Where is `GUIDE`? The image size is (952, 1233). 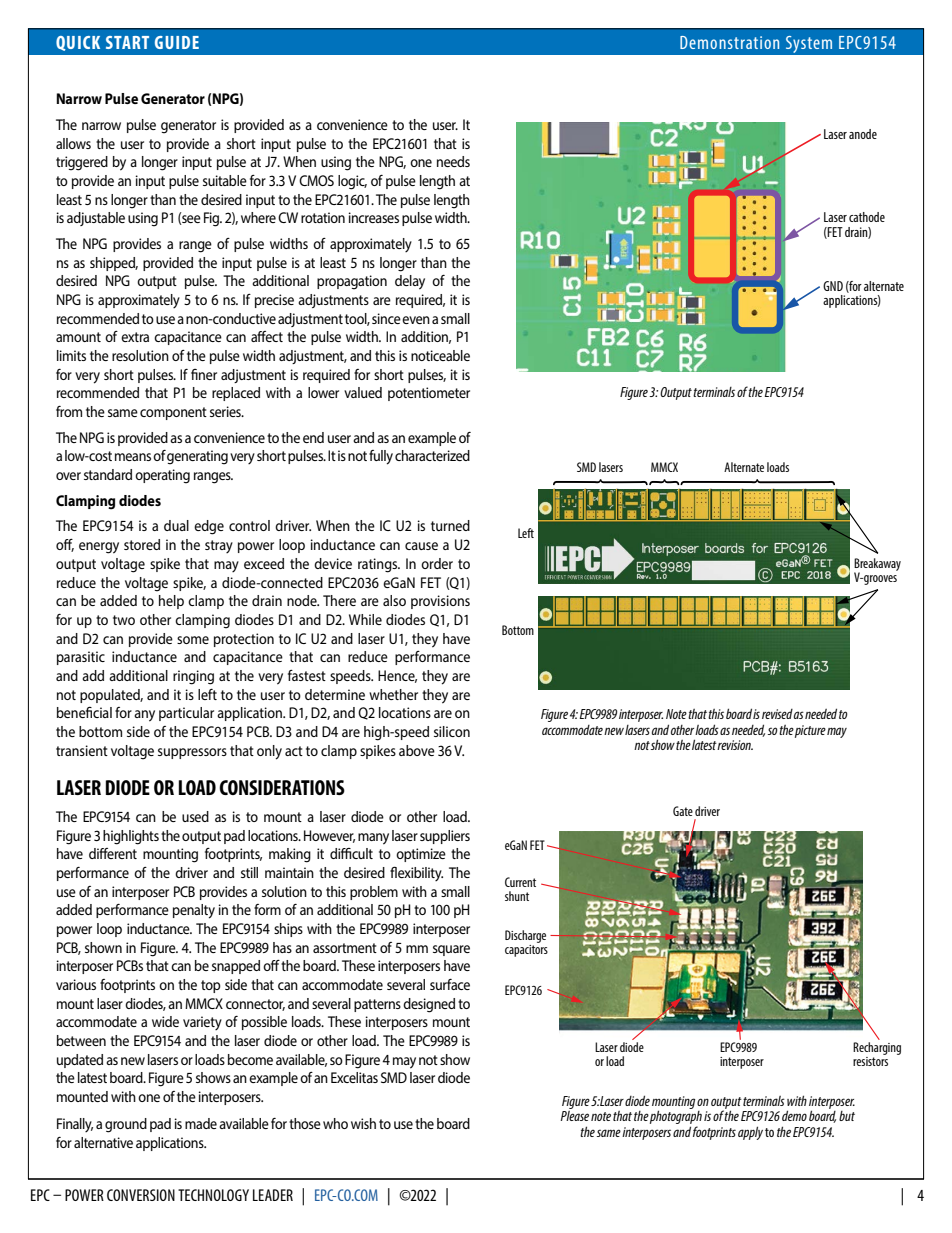 GUIDE is located at coordinates (177, 42).
